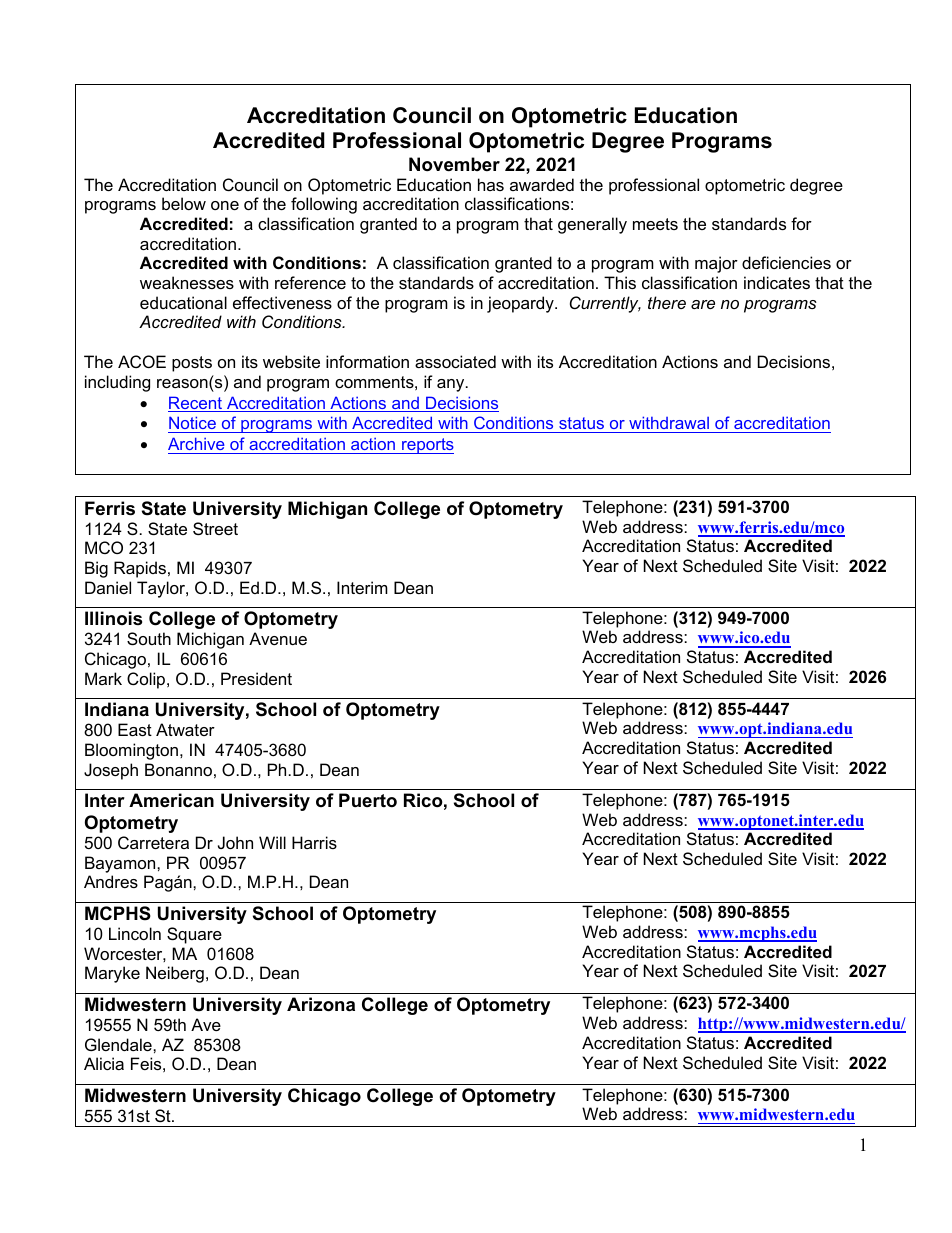 This screenshot has width=952, height=1233. Describe the element at coordinates (131, 751) in the screenshot. I see `Bloomington` at that location.
